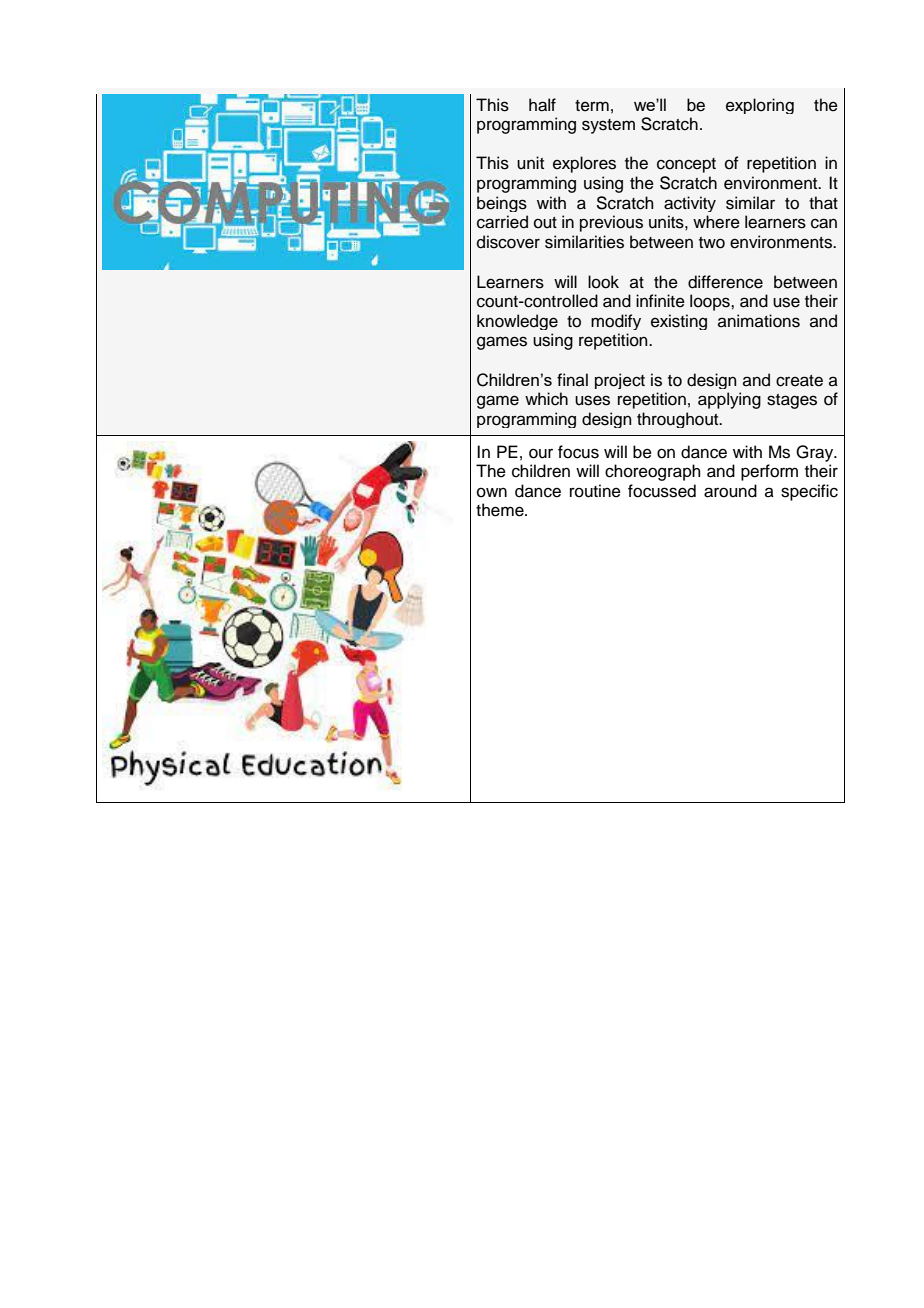 This image has height=1308, width=924. Describe the element at coordinates (608, 126) in the image. I see `system` at that location.
